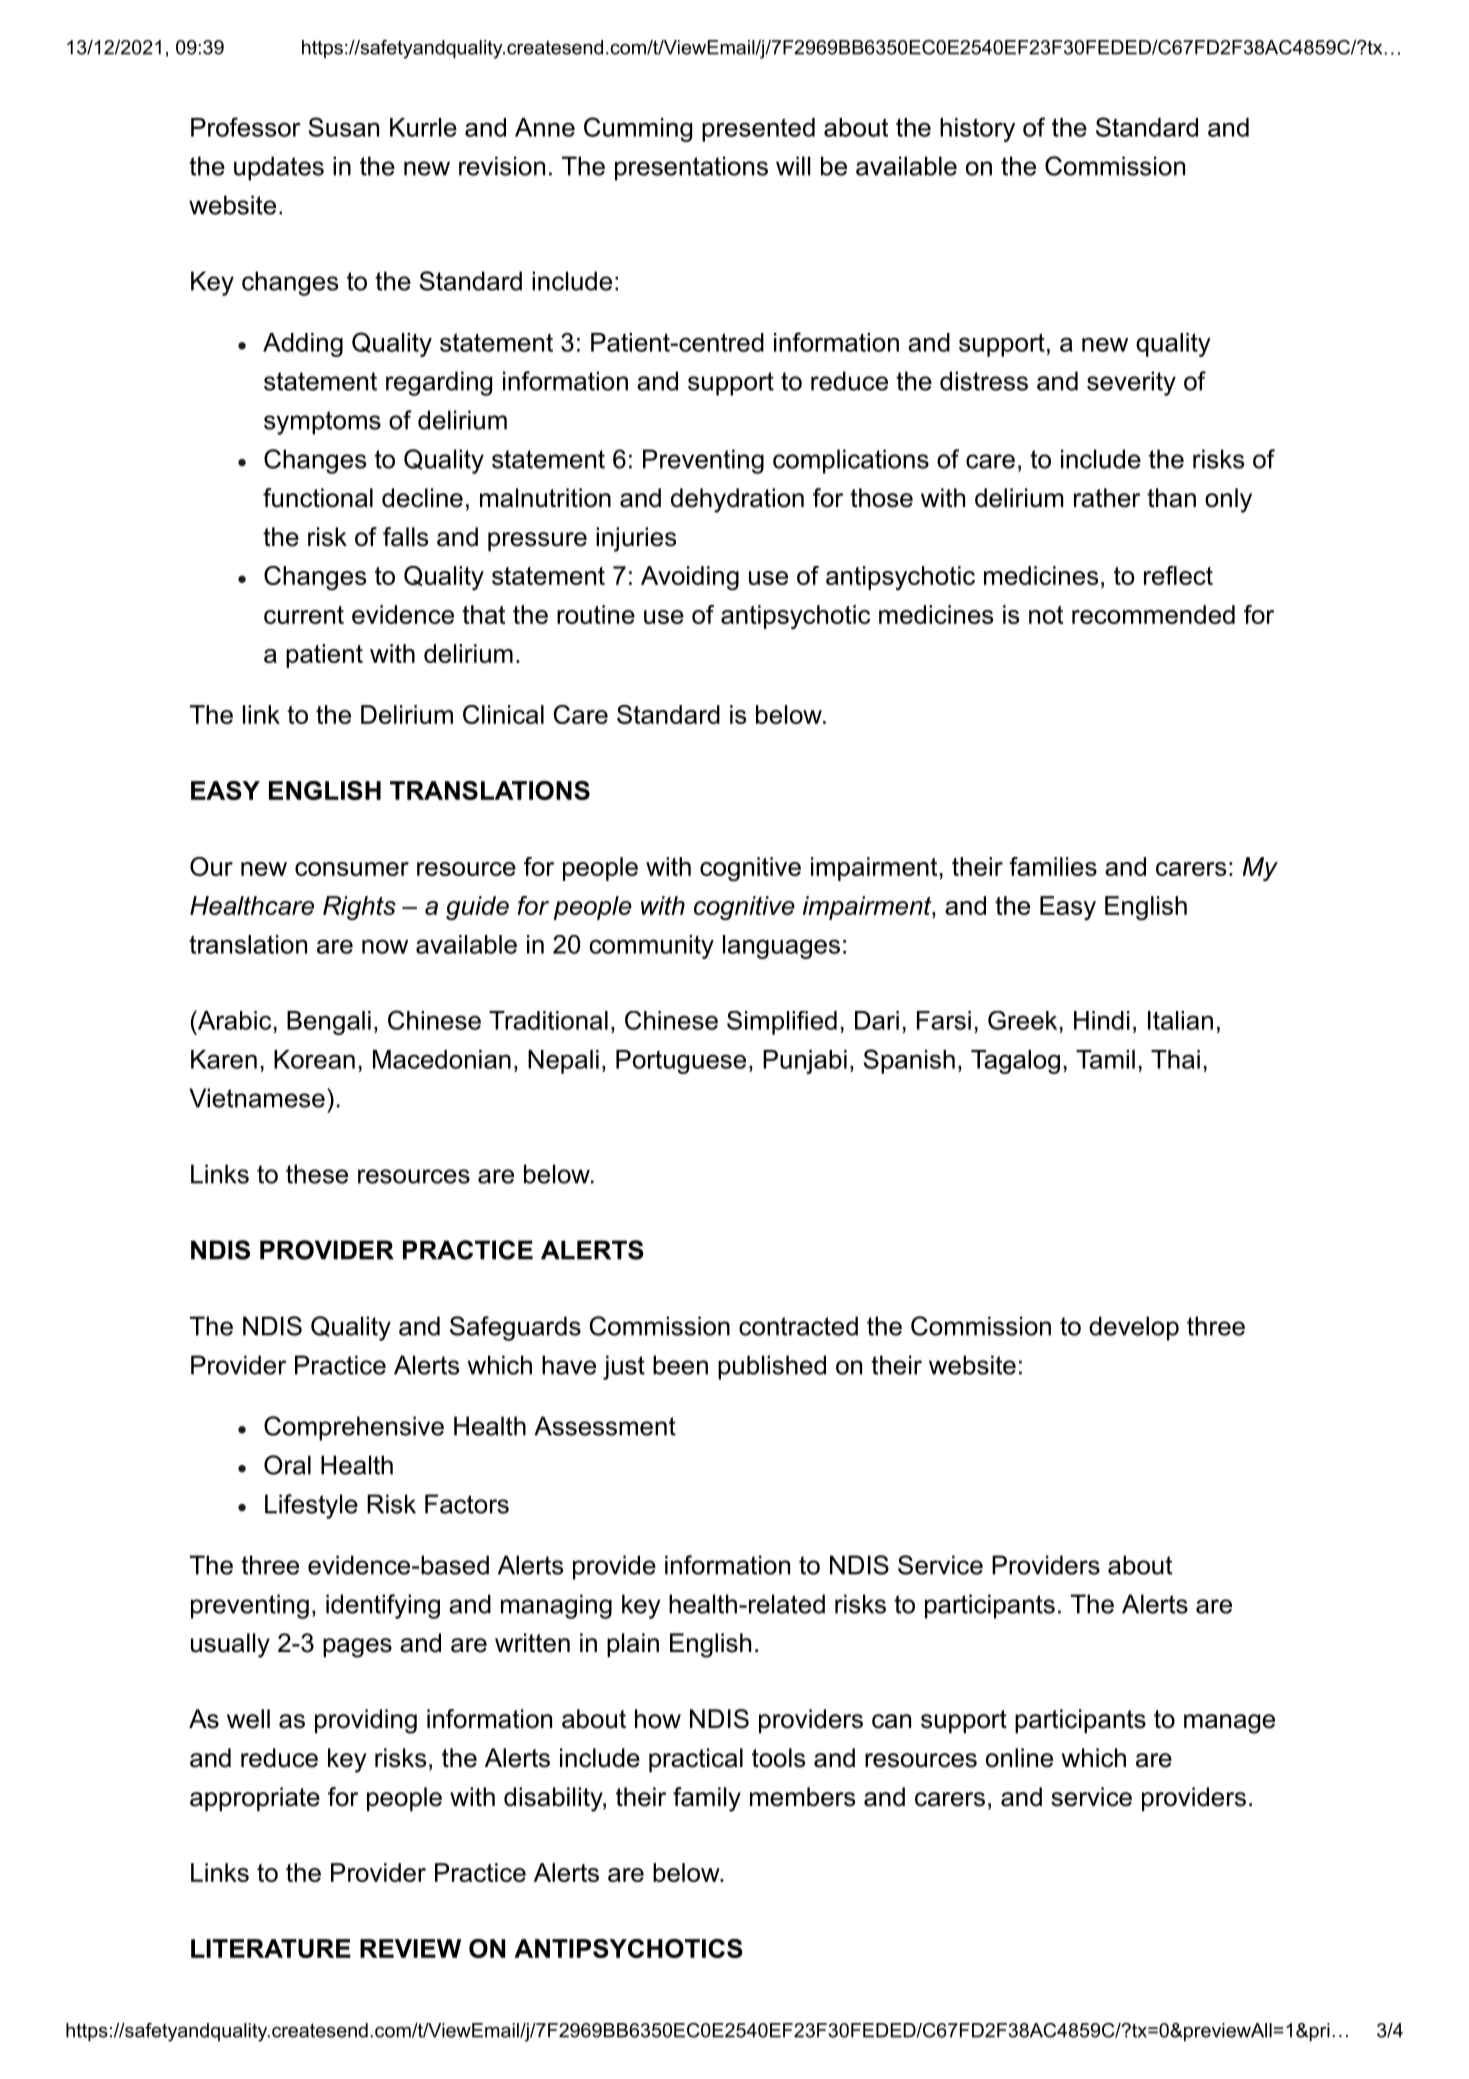 The width and height of the document is (1469, 2079). What do you see at coordinates (1019, 1758) in the document?
I see `online` at bounding box center [1019, 1758].
